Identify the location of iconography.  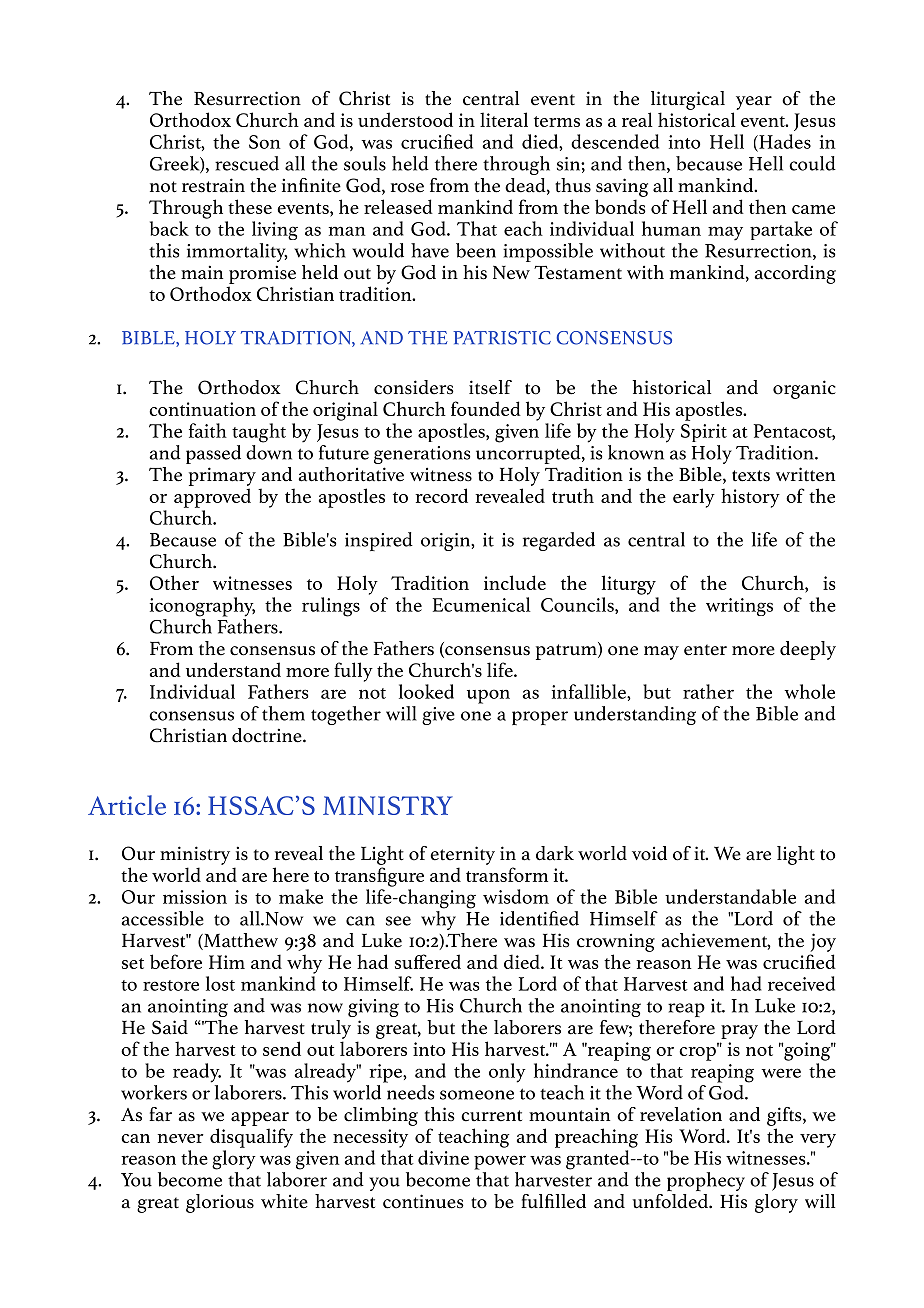
(202, 607).
